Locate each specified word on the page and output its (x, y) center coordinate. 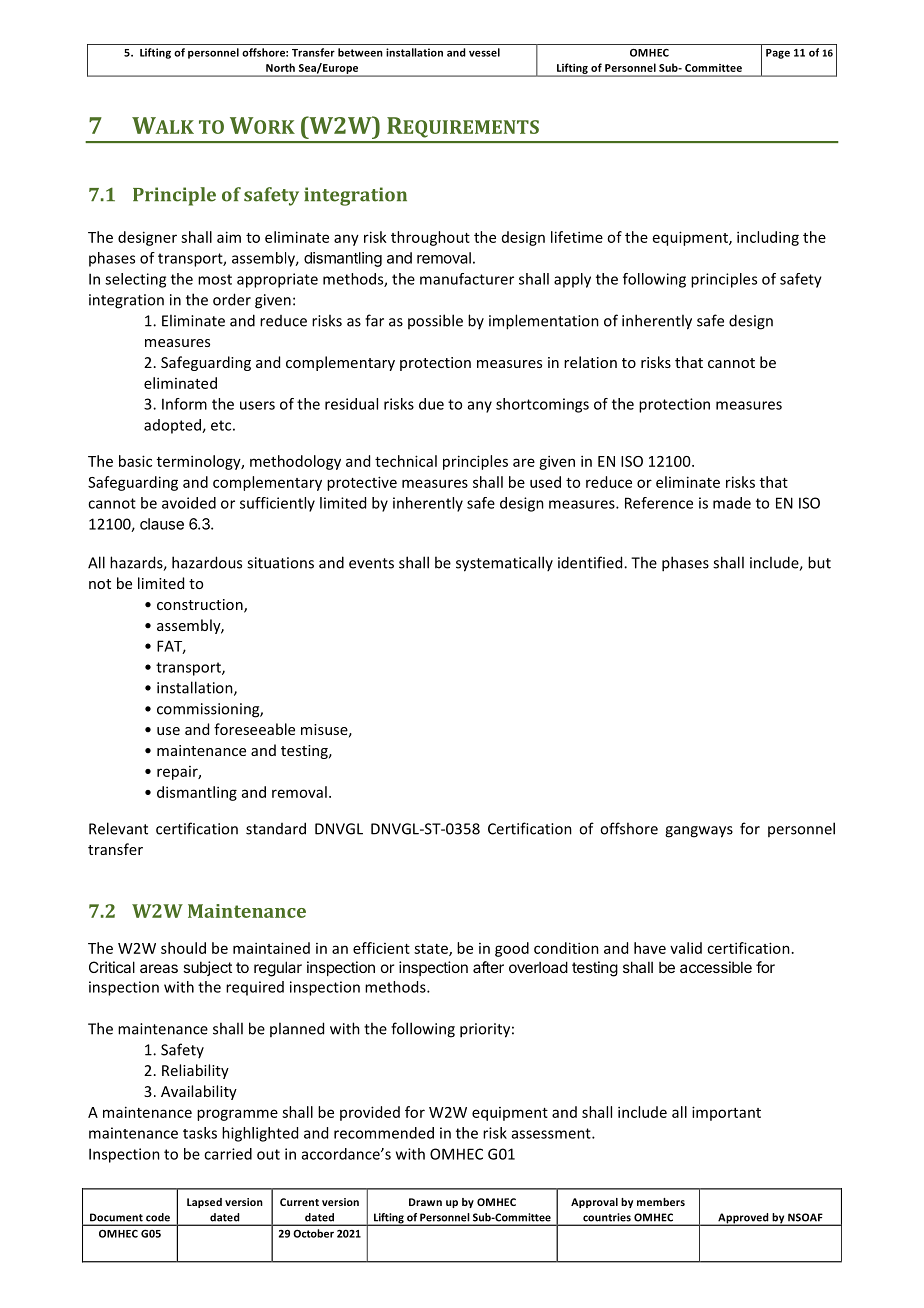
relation (590, 362)
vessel (484, 52)
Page (778, 54)
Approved (743, 1219)
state (432, 950)
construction (201, 606)
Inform (184, 404)
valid (686, 948)
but (819, 562)
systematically (504, 564)
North (280, 67)
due (431, 404)
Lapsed (204, 1203)
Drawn (425, 1202)
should (183, 948)
